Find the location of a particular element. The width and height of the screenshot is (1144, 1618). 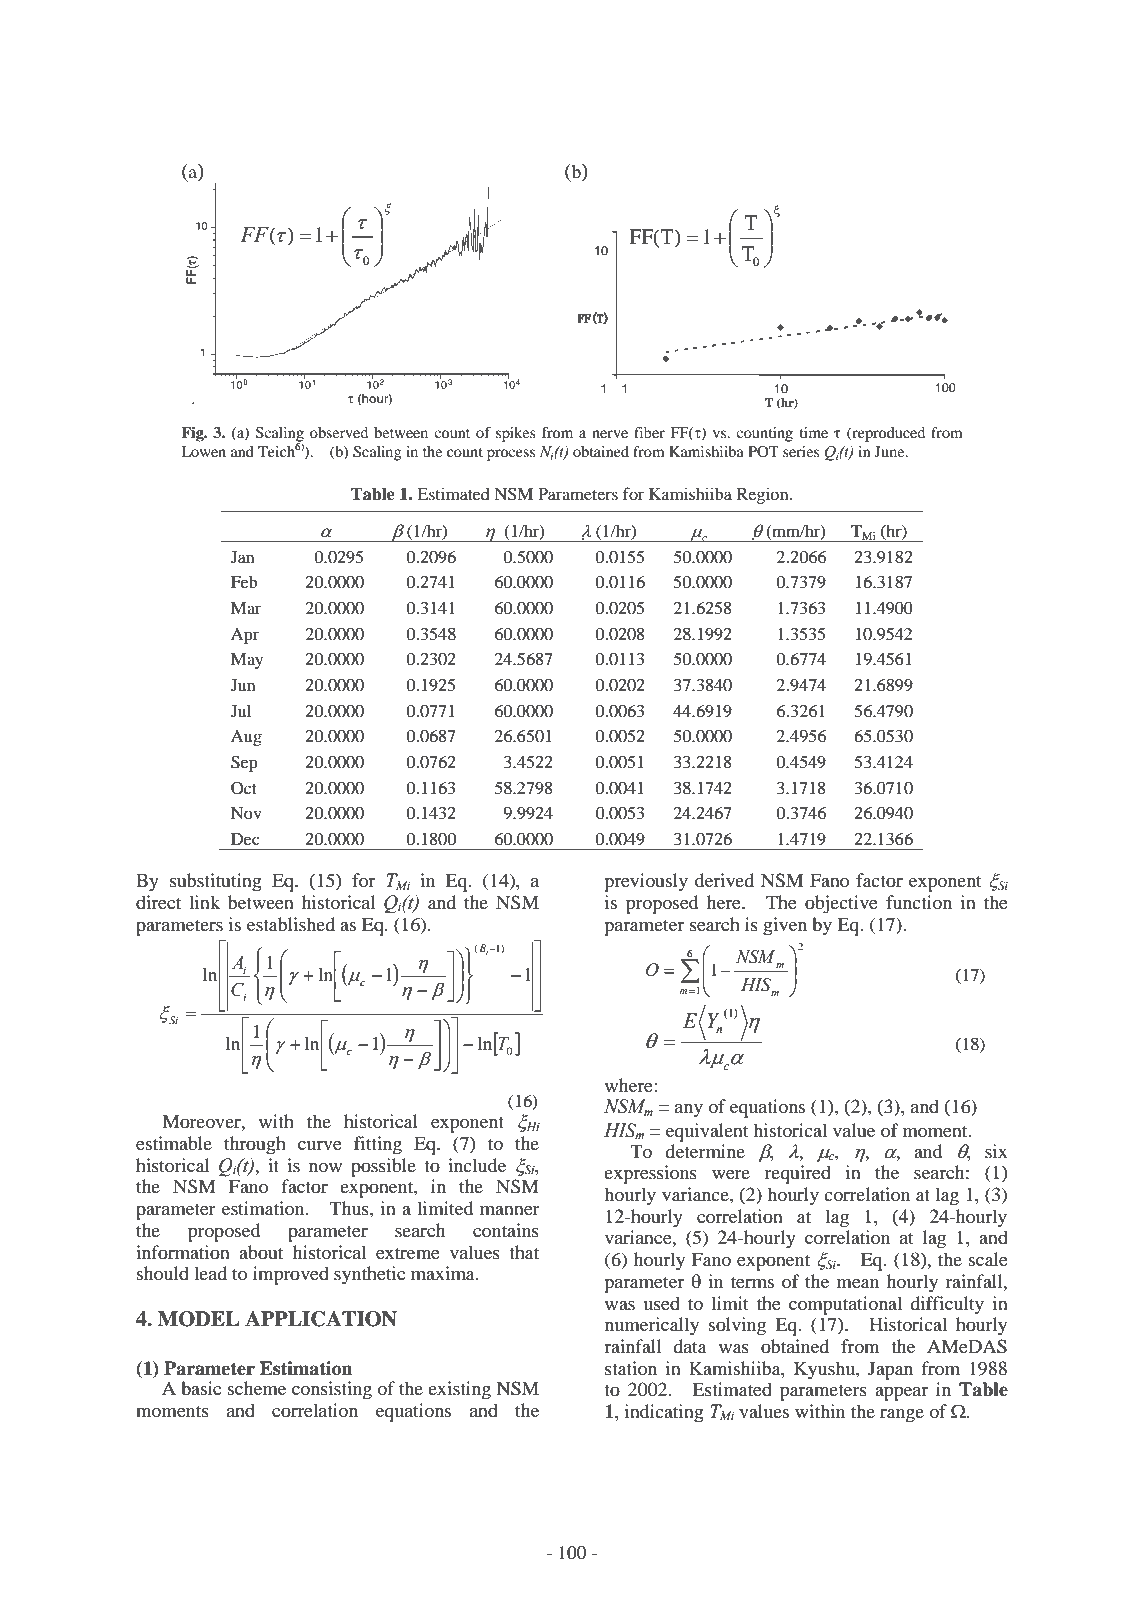

Fig is located at coordinates (193, 434).
